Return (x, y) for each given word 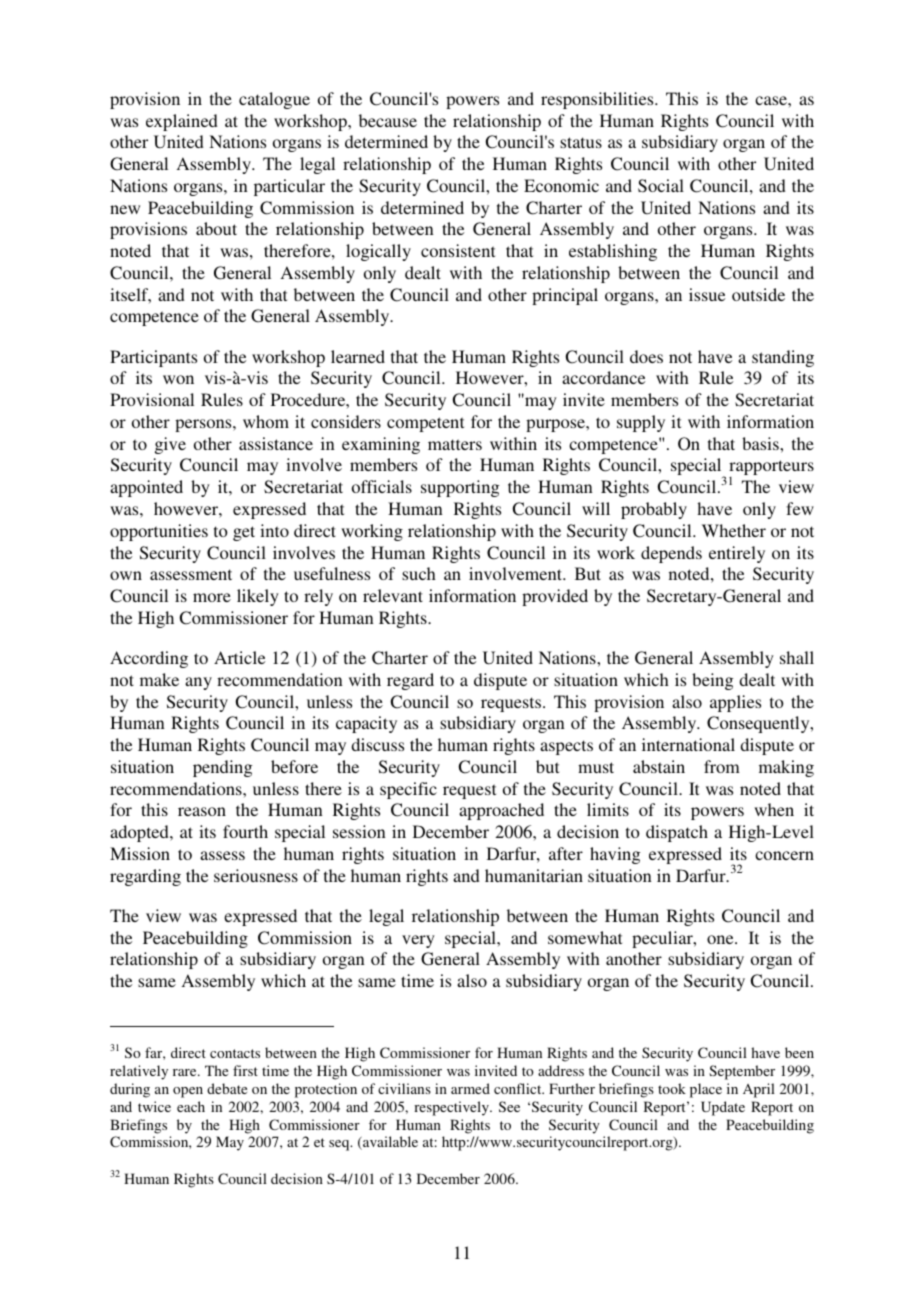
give (170, 445)
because (388, 120)
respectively (452, 1108)
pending (222, 768)
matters (455, 444)
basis (761, 443)
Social (661, 186)
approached (501, 811)
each (191, 1106)
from (722, 766)
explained (182, 122)
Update (723, 1108)
